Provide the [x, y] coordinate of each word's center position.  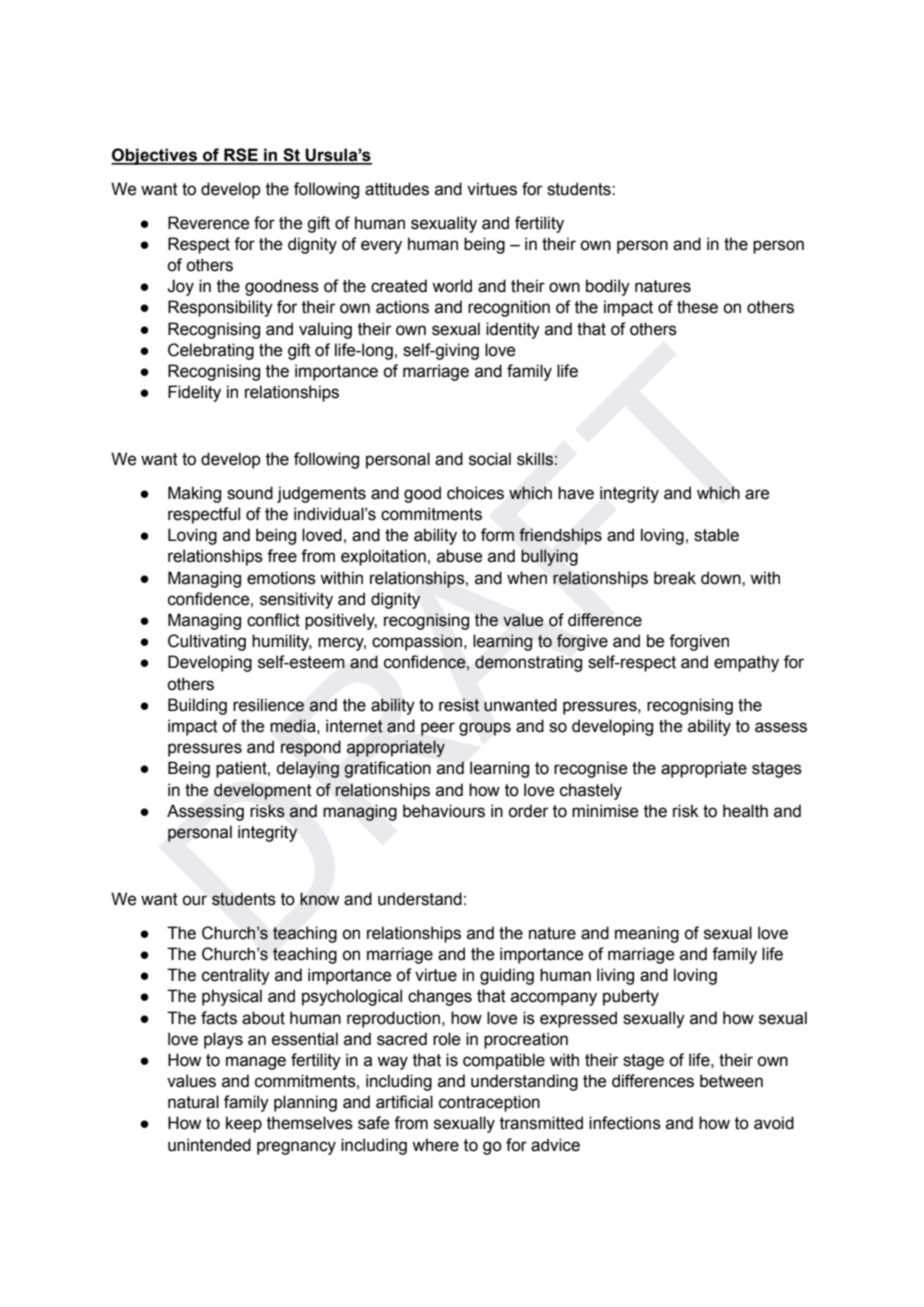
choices [475, 493]
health [745, 811]
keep [244, 1124]
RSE [241, 156]
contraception [489, 1103]
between [731, 1081]
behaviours [444, 811]
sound [250, 493]
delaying [307, 769]
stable [716, 535]
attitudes [397, 189]
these [697, 307]
